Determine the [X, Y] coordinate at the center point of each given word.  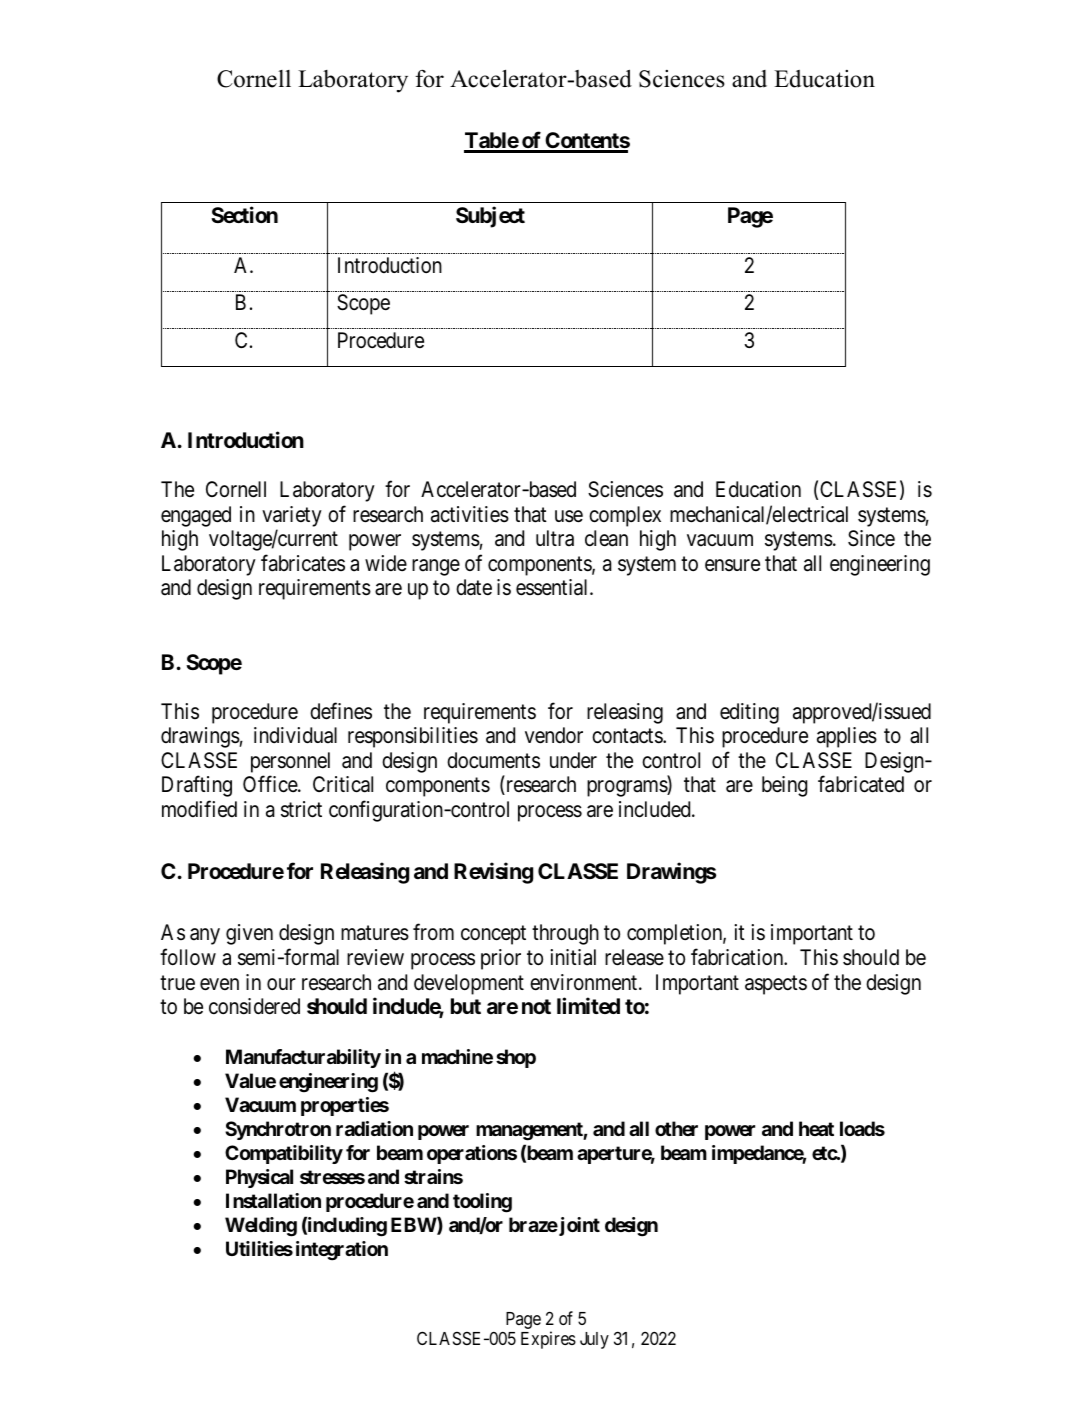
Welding [261, 1227]
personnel [290, 764]
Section [244, 214]
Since [871, 538]
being [785, 786]
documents [493, 760]
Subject [490, 217]
